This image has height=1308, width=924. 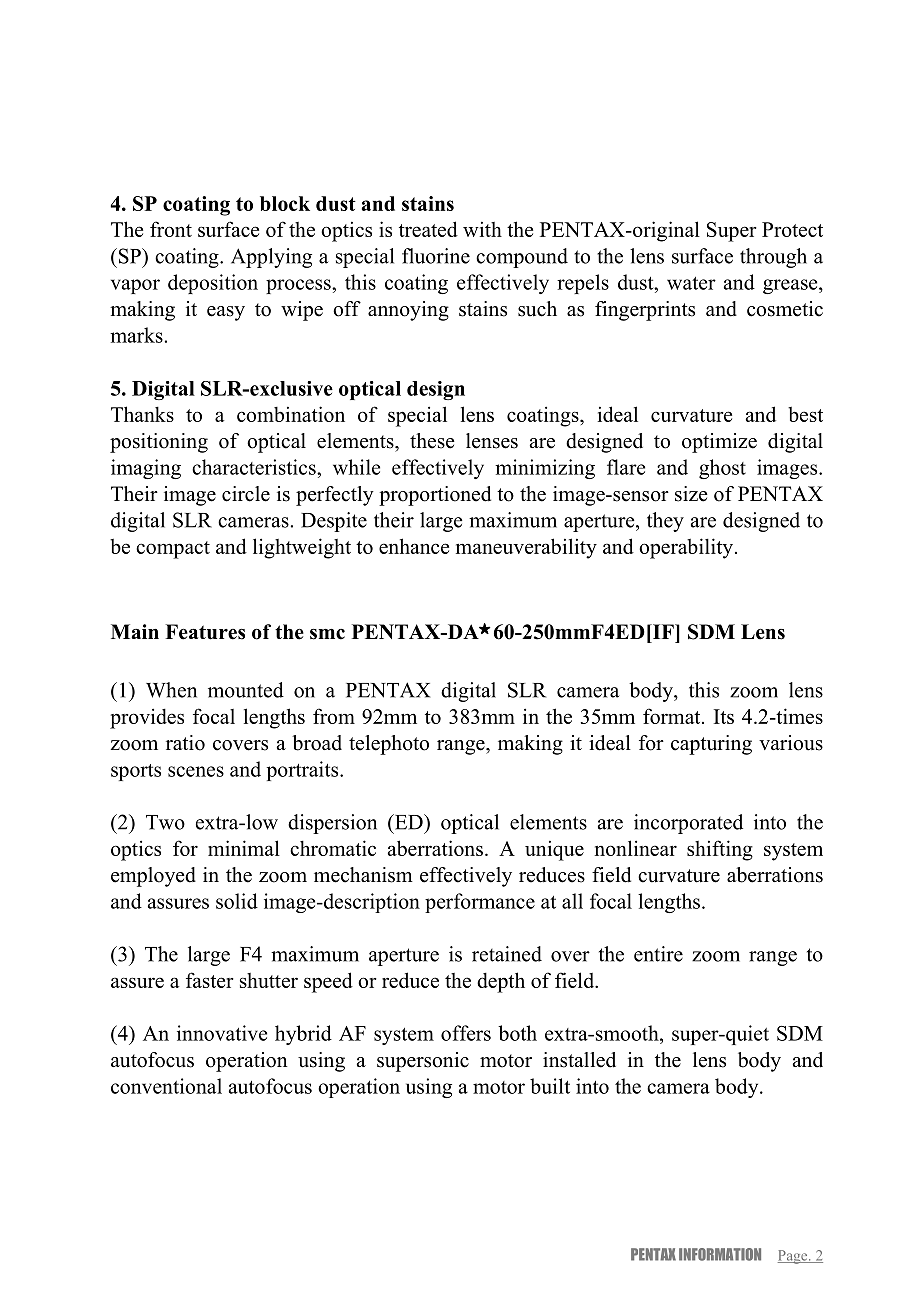 I want to click on through, so click(x=773, y=258).
